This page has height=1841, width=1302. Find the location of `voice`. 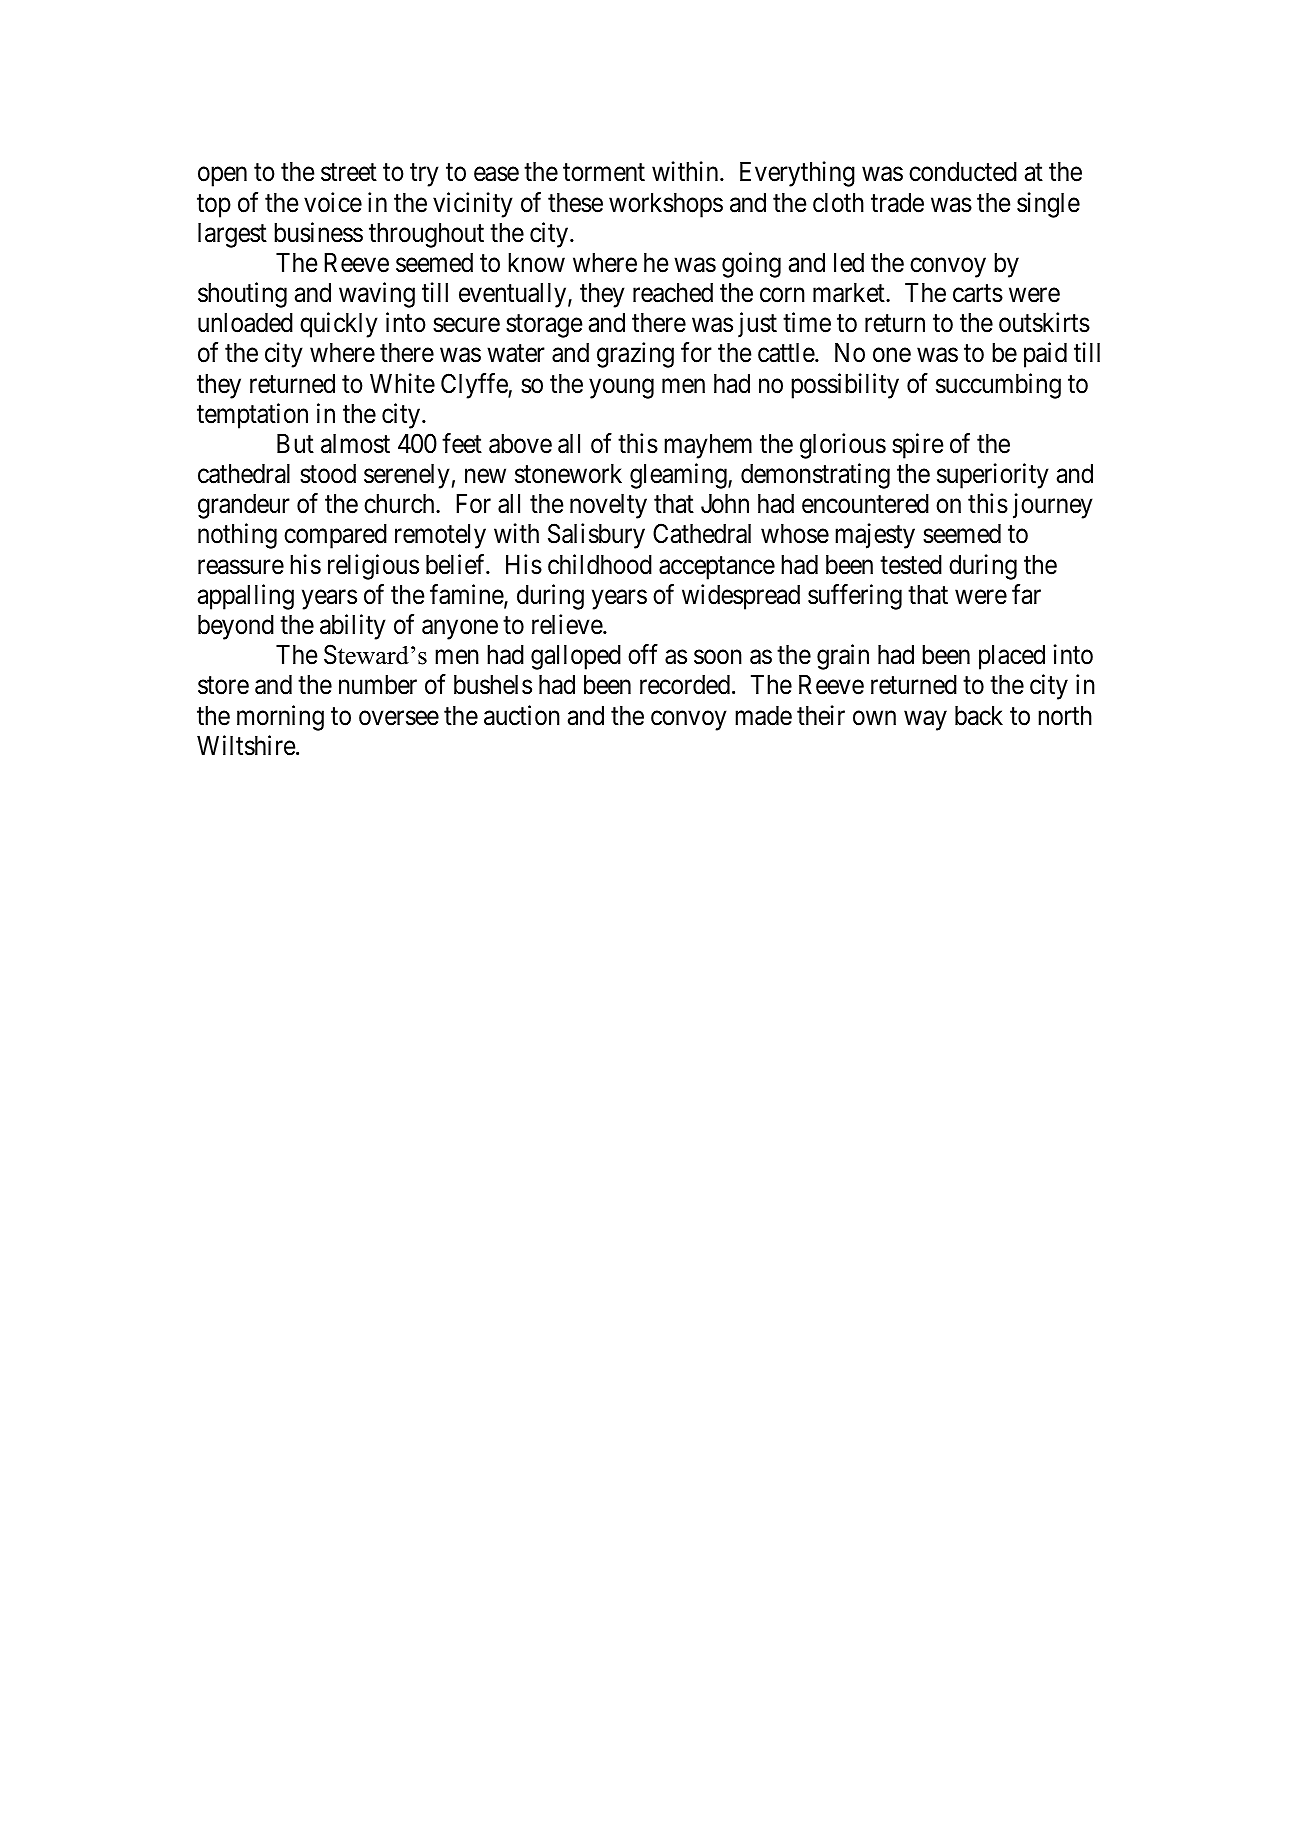

voice is located at coordinates (333, 202).
